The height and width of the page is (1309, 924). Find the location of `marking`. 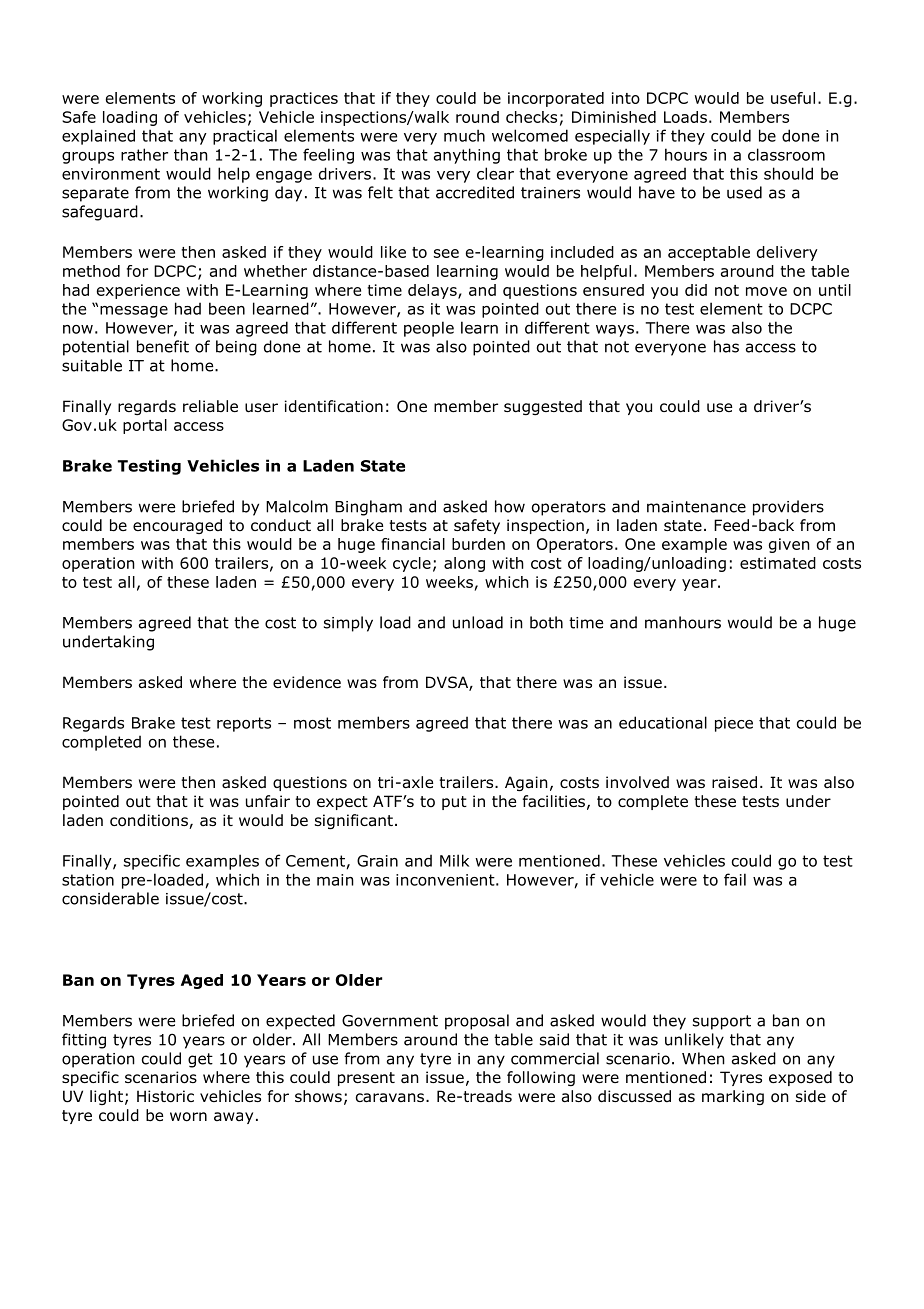

marking is located at coordinates (733, 1097).
